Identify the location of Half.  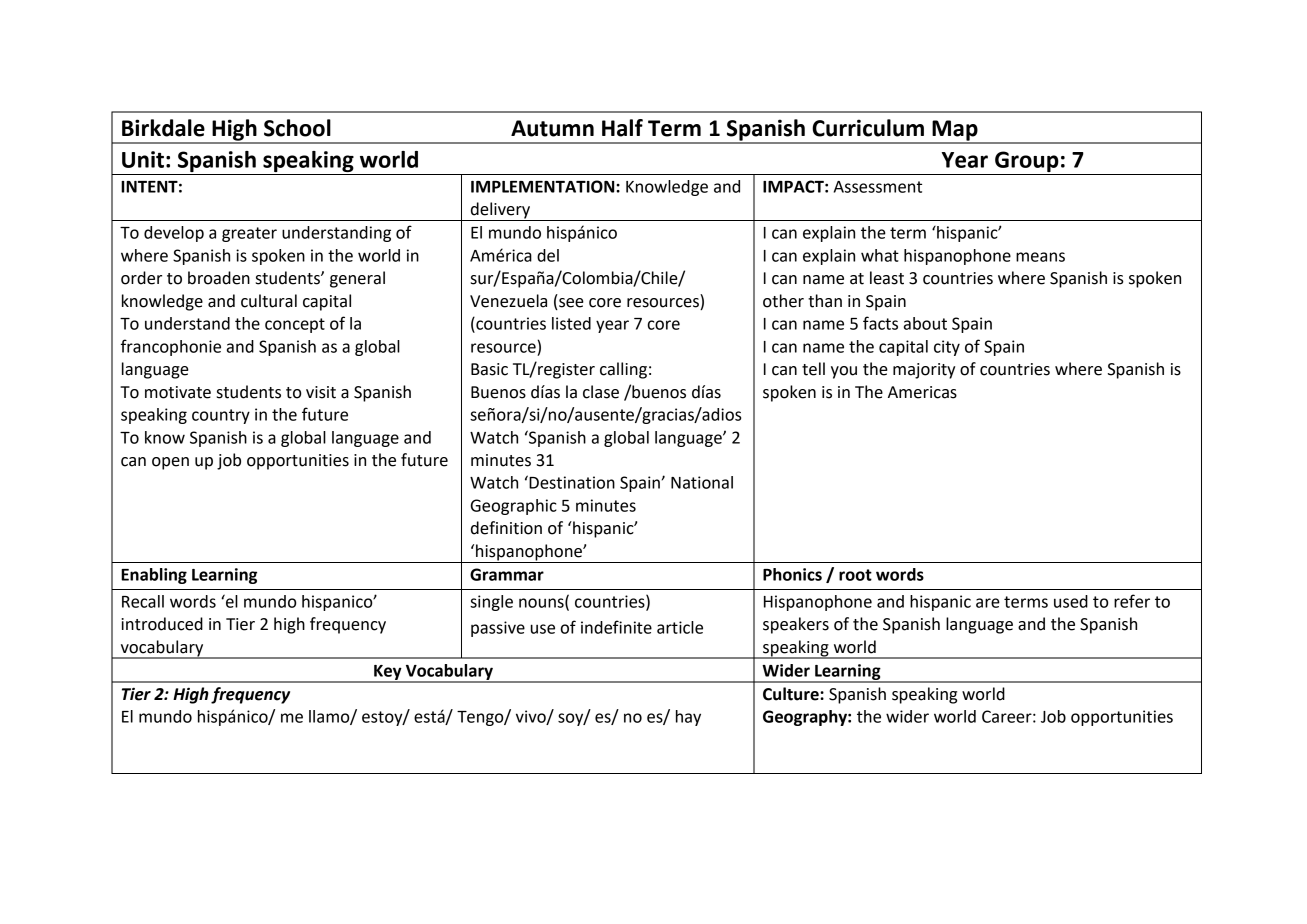
(622, 128).
